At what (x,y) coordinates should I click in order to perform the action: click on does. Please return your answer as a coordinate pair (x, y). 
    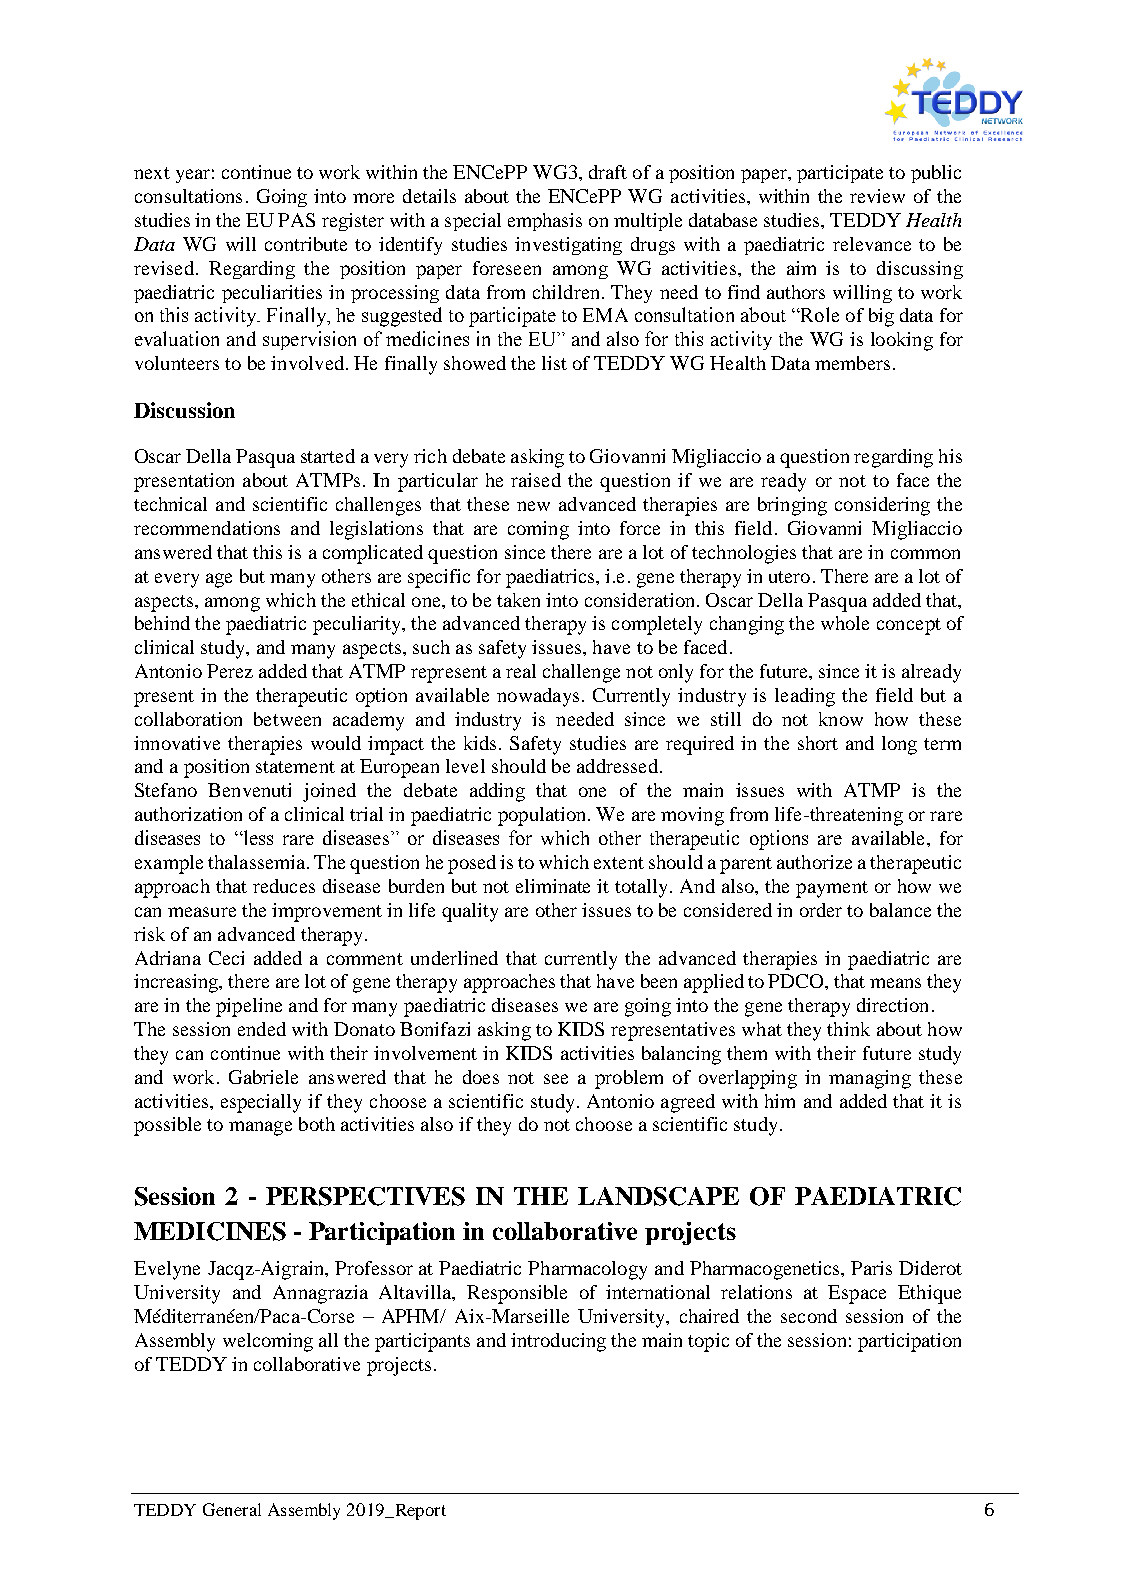
    Looking at the image, I should click on (481, 1077).
